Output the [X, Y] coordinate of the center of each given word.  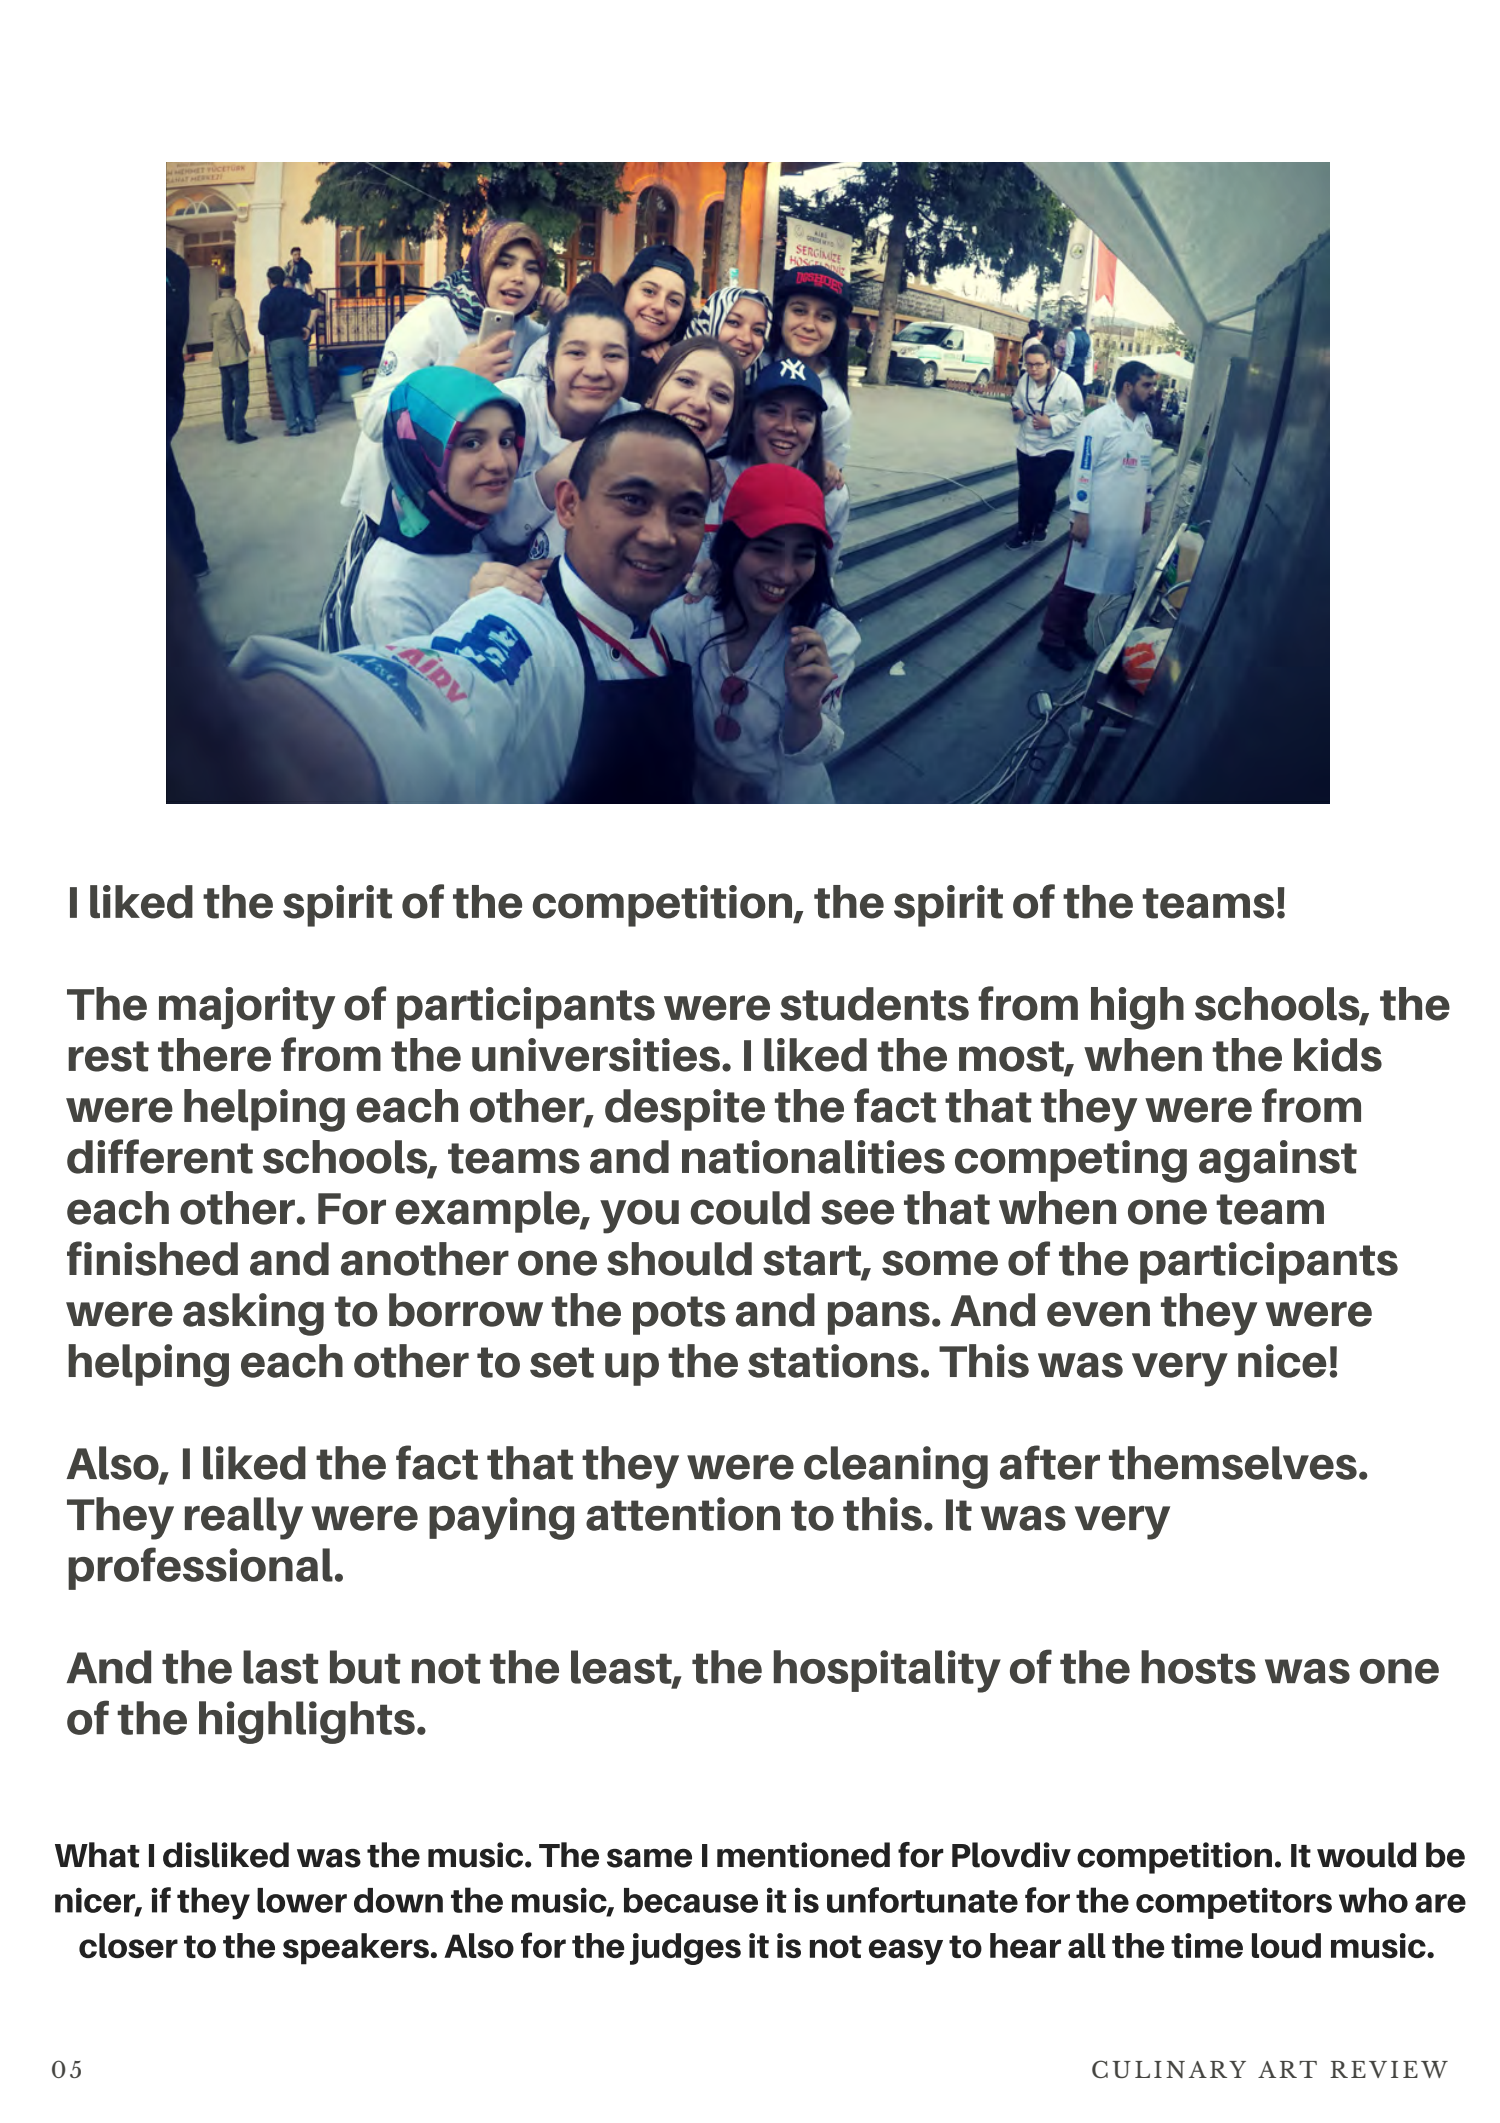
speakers [356, 1949]
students [874, 1004]
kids [1338, 1055]
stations [833, 1361]
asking [253, 1314]
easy [906, 1952]
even [1098, 1314]
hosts [1198, 1667]
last [281, 1667]
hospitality [887, 1671]
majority [247, 1008]
